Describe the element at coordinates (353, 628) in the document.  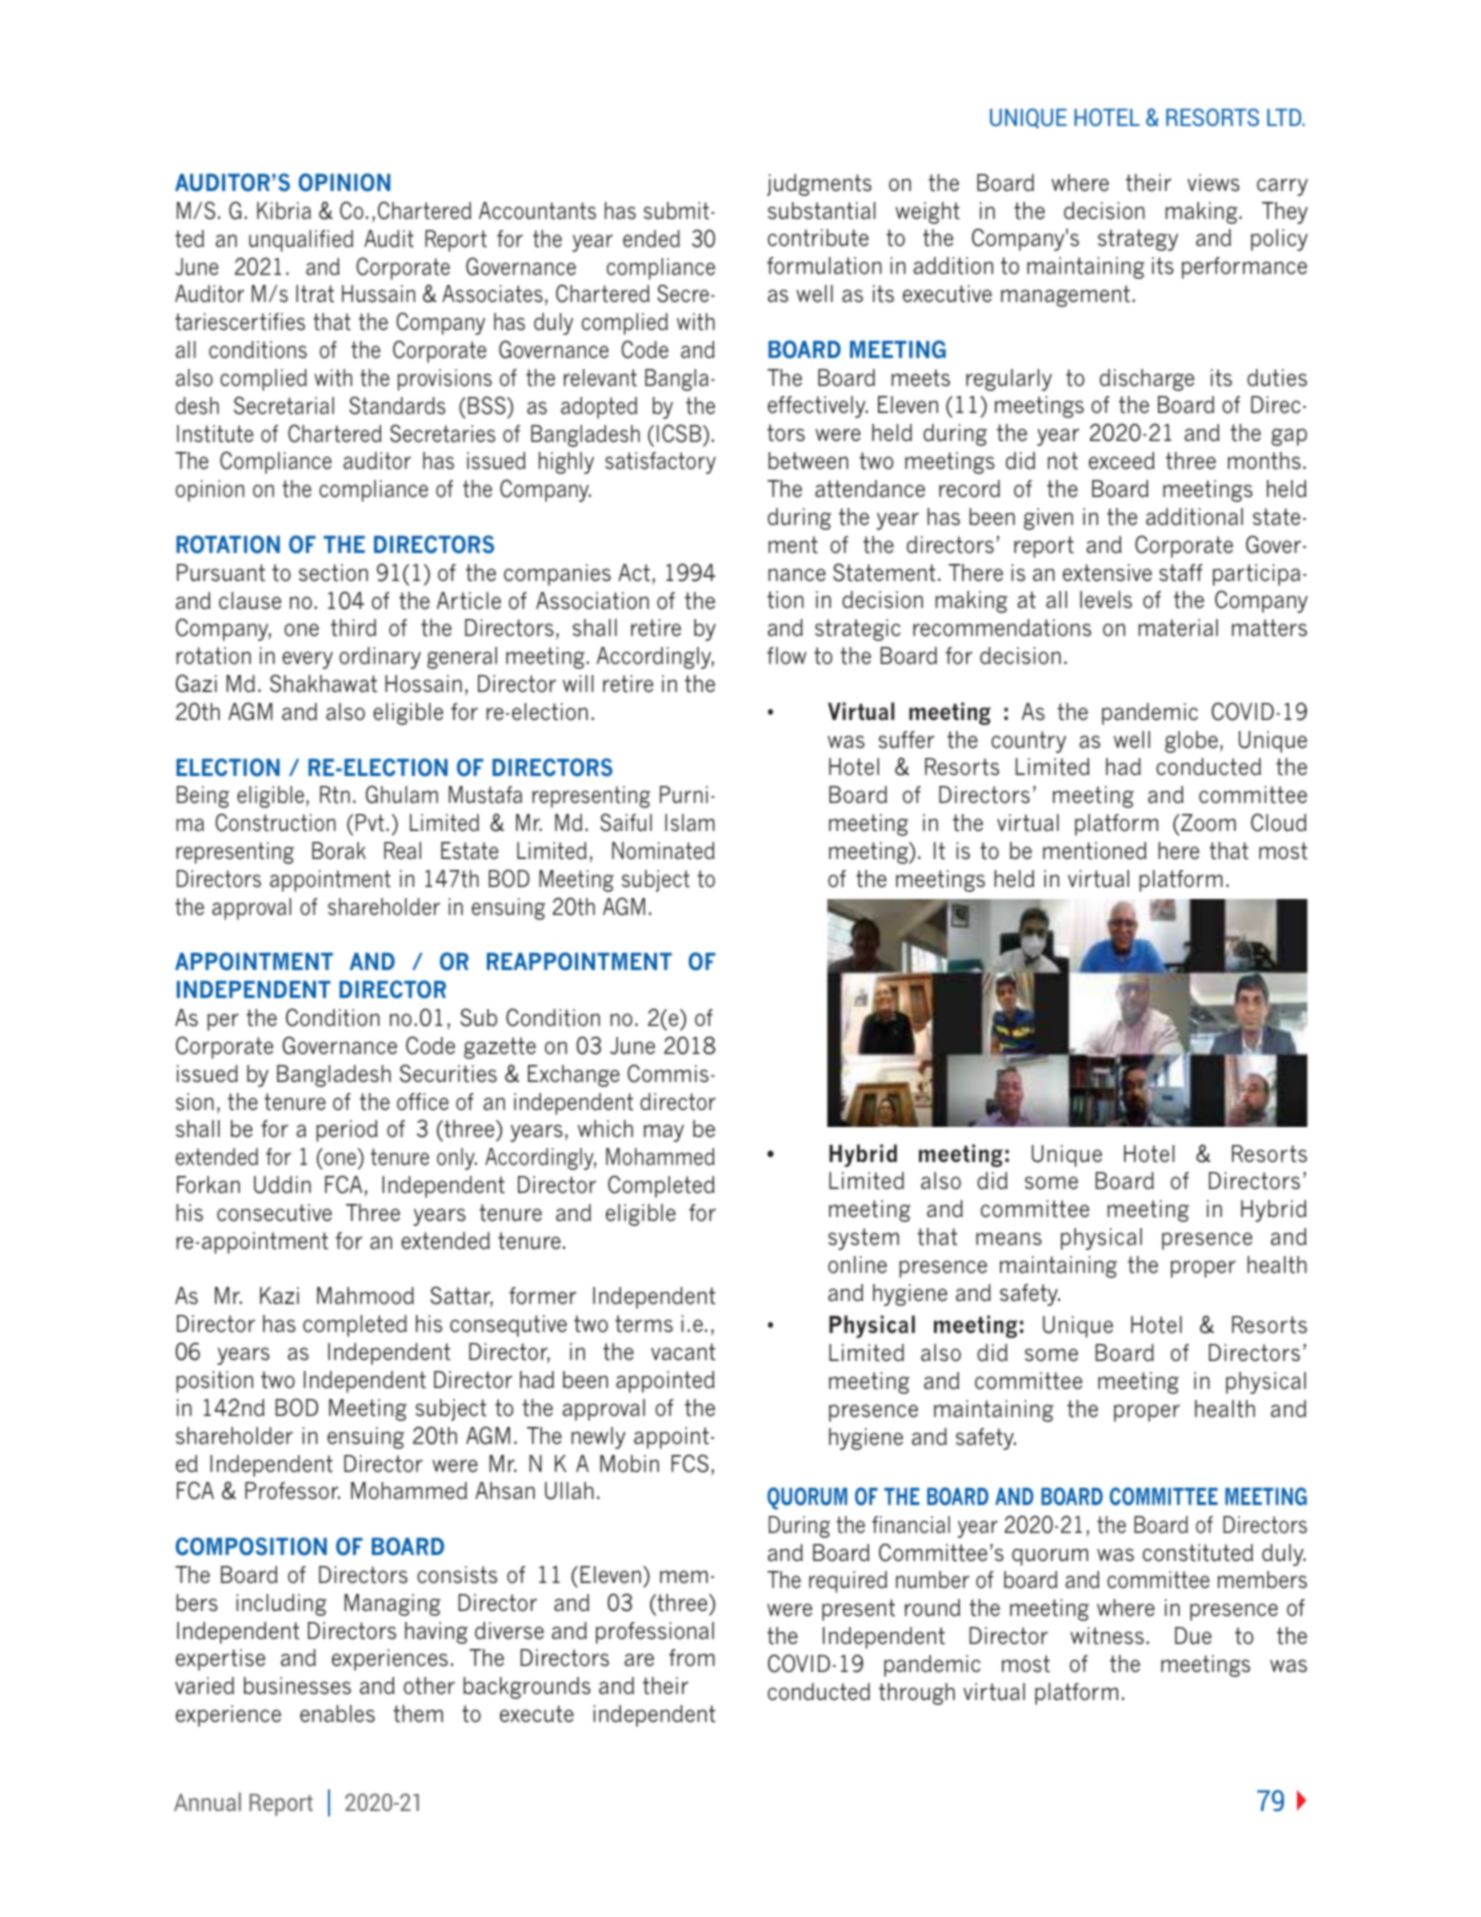
I see `third` at that location.
